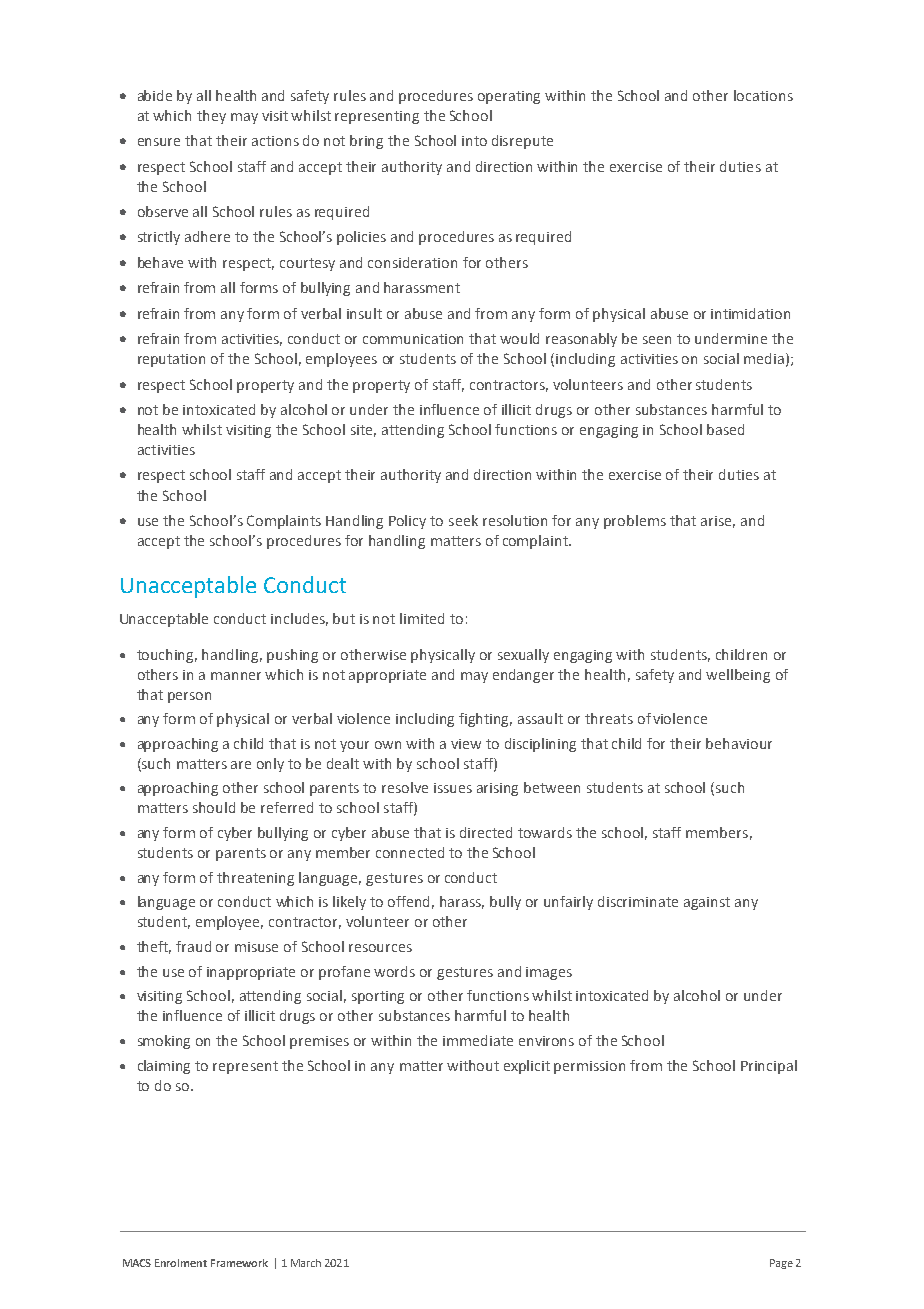 The image size is (924, 1309). What do you see at coordinates (394, 971) in the screenshot?
I see `words` at bounding box center [394, 971].
